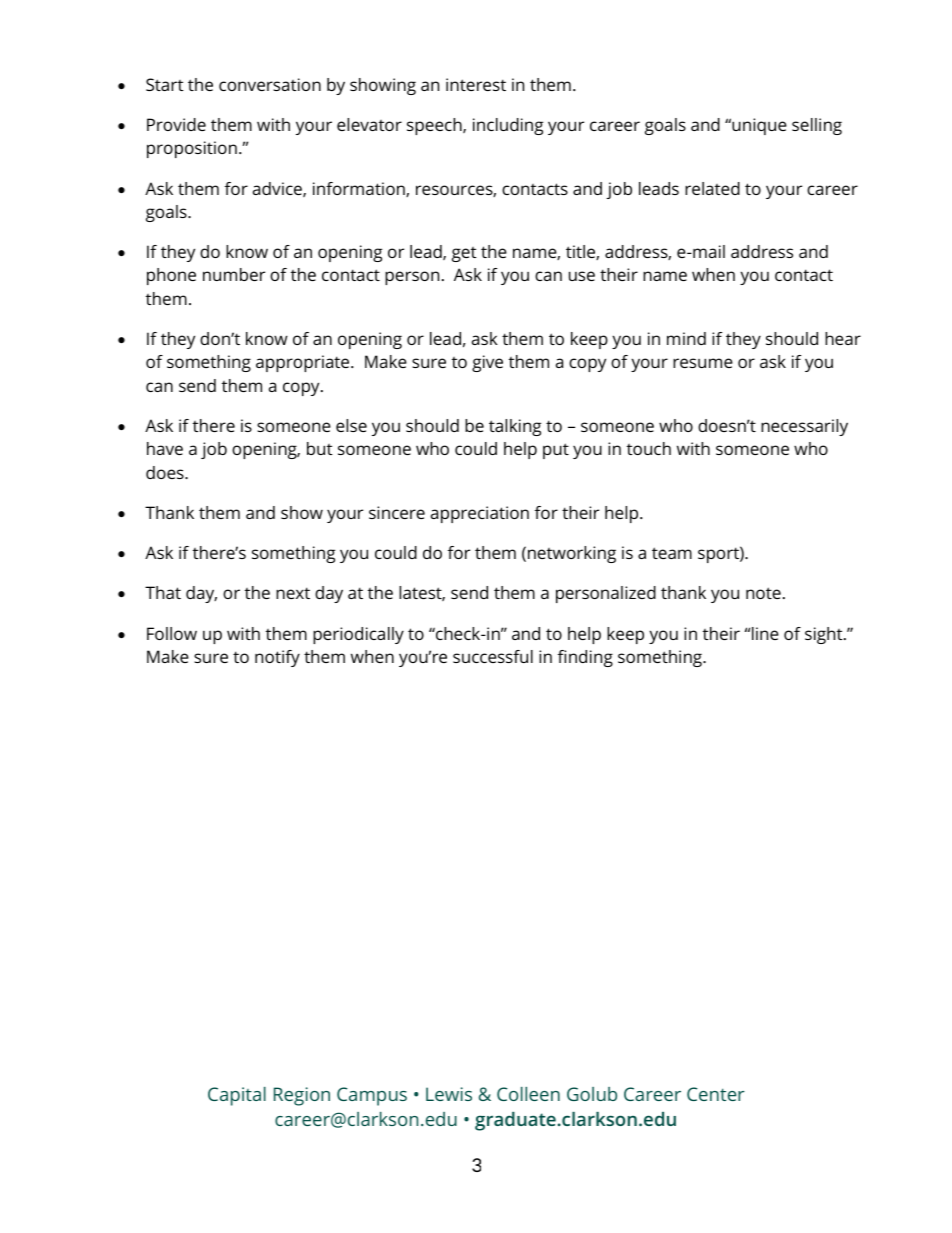 This page has height=1233, width=952. I want to click on including, so click(508, 126).
